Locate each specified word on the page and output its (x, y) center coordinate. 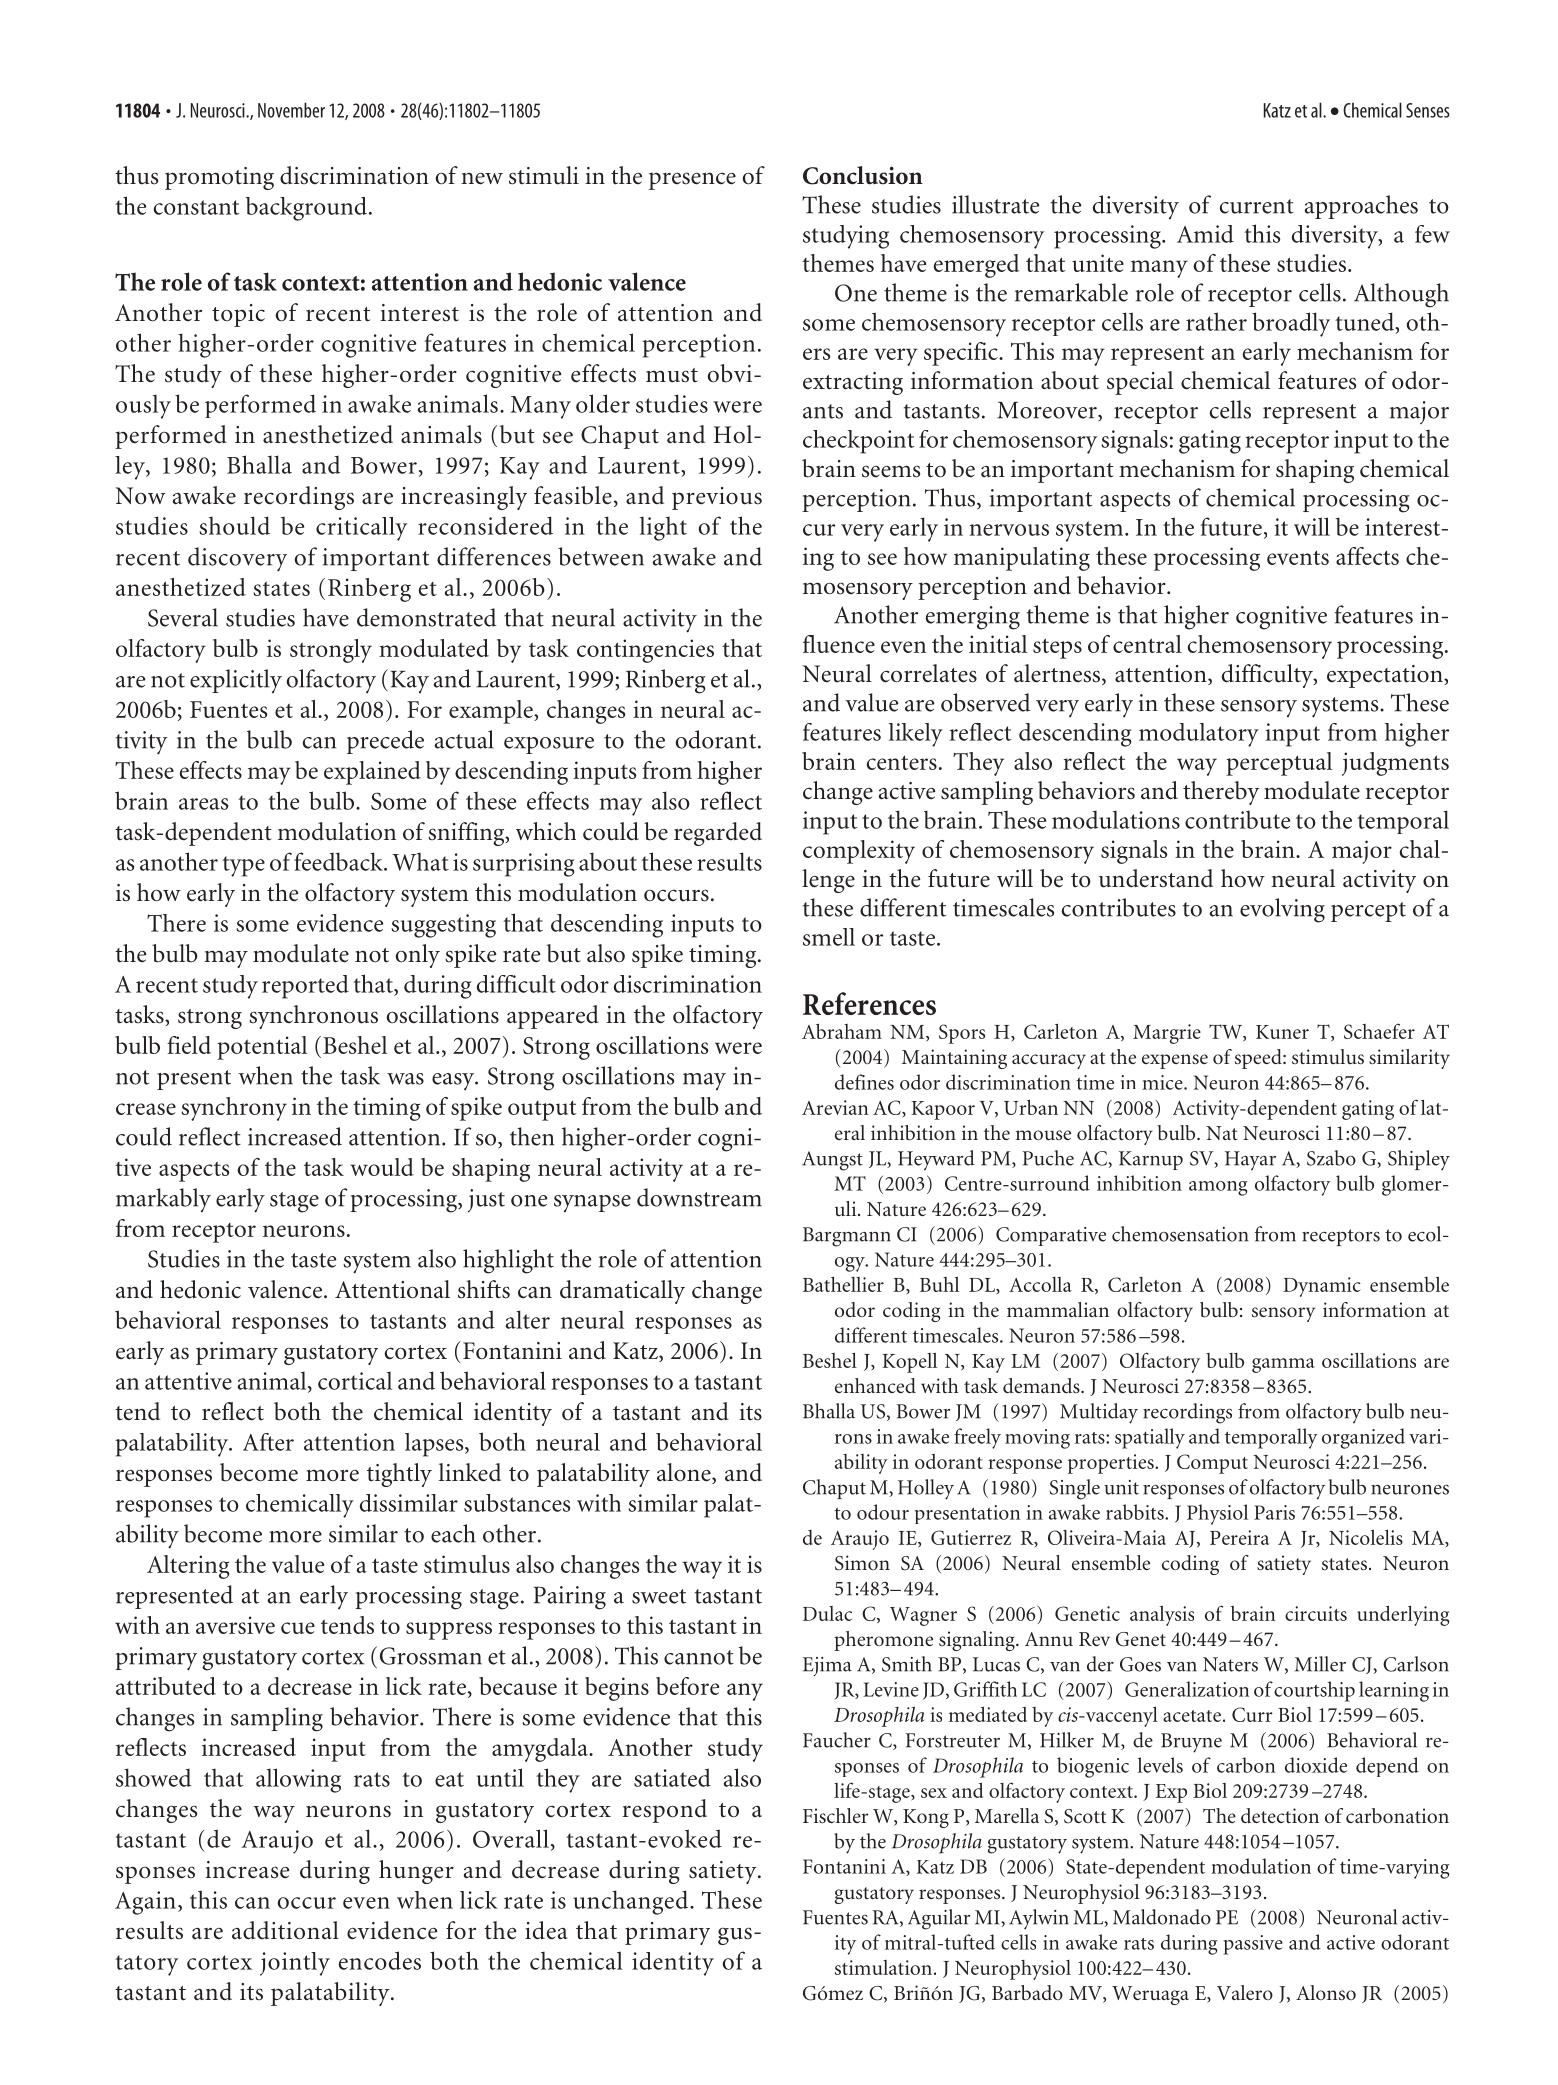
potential (262, 1048)
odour (883, 1512)
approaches (1361, 207)
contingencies (645, 651)
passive (1253, 1945)
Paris (1274, 1512)
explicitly (236, 681)
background (306, 209)
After (268, 1442)
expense (1175, 1061)
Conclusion (863, 175)
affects (1367, 556)
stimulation (883, 1967)
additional (285, 1930)
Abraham (842, 1031)
